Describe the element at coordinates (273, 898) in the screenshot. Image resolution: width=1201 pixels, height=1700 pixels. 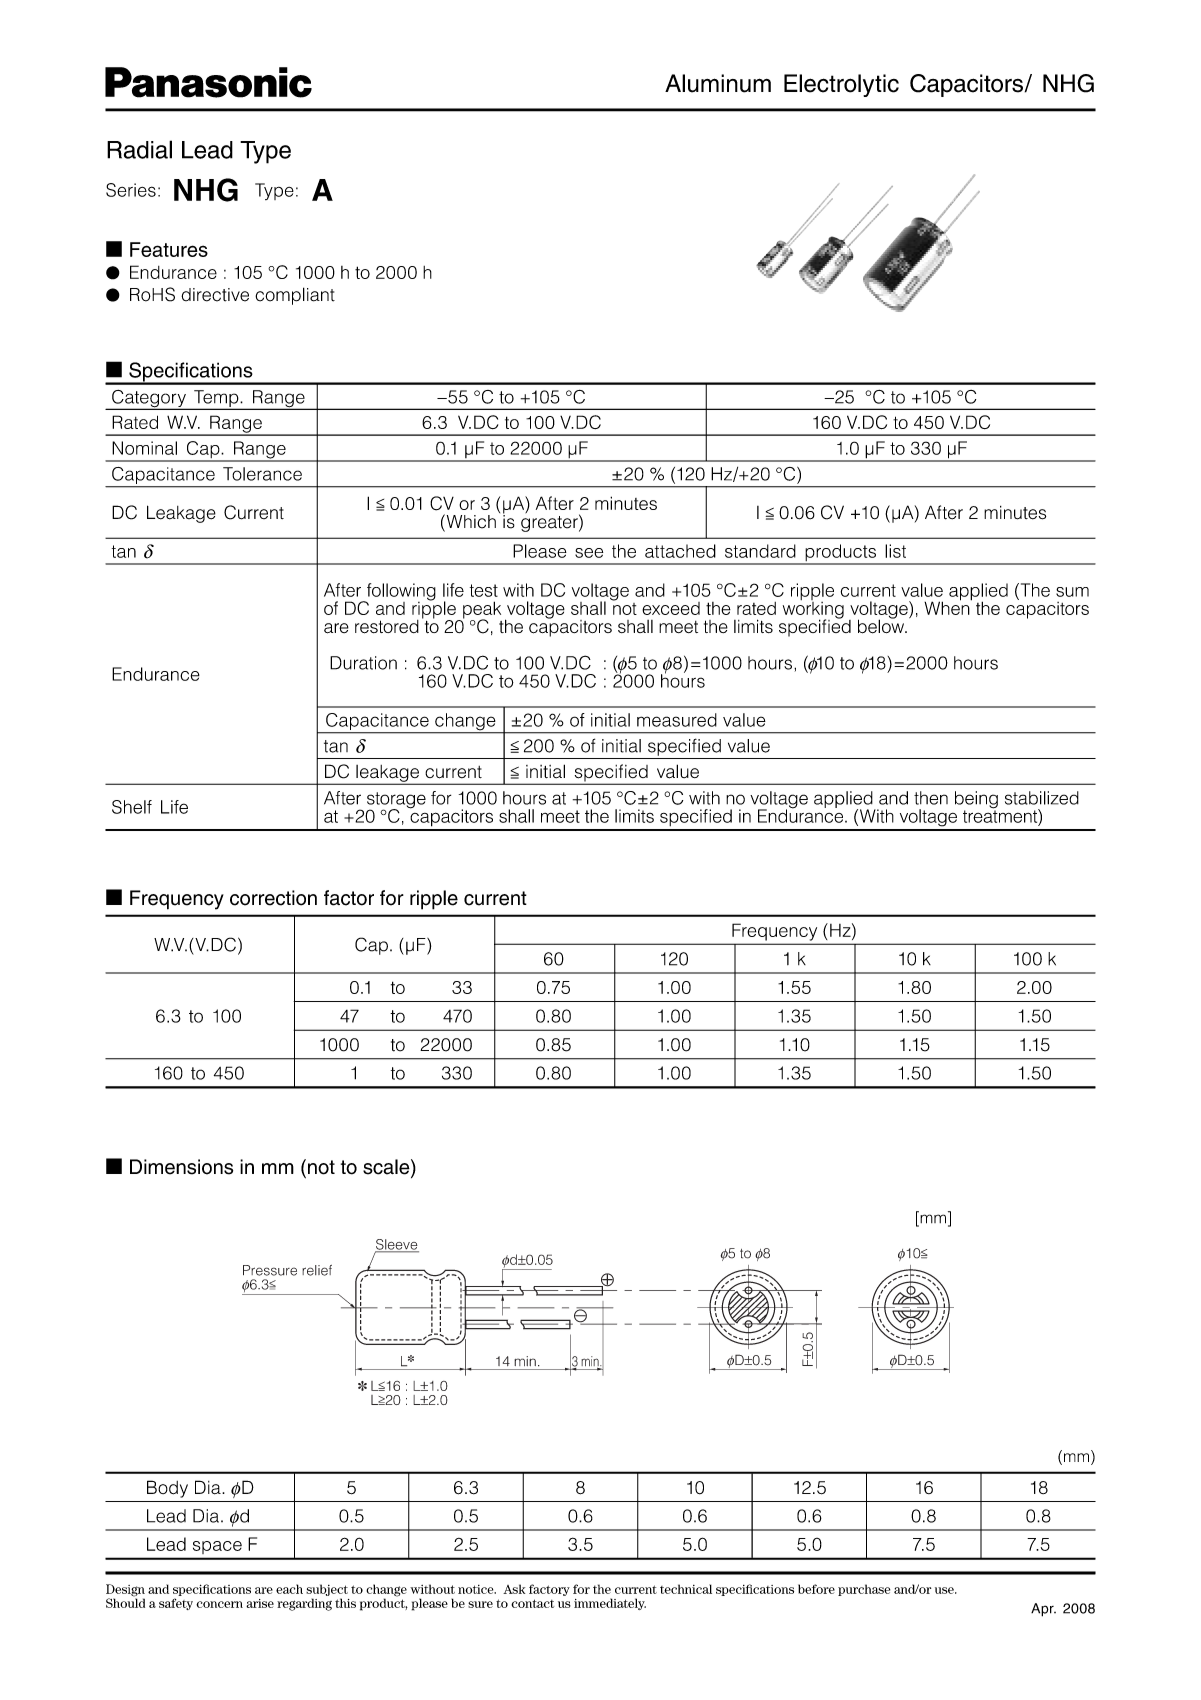
I see `correction` at that location.
